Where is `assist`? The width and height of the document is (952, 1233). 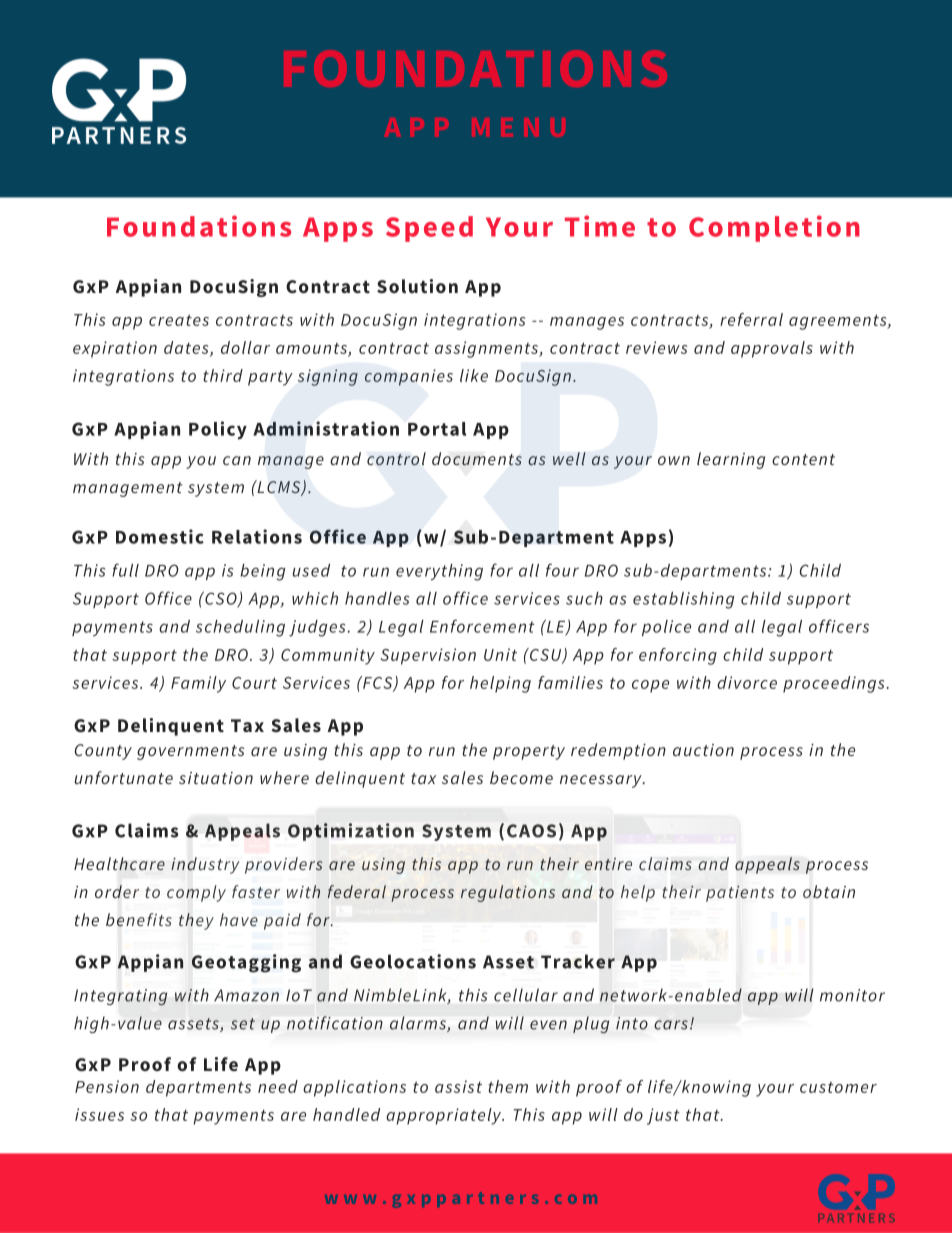
assist is located at coordinates (458, 1086).
